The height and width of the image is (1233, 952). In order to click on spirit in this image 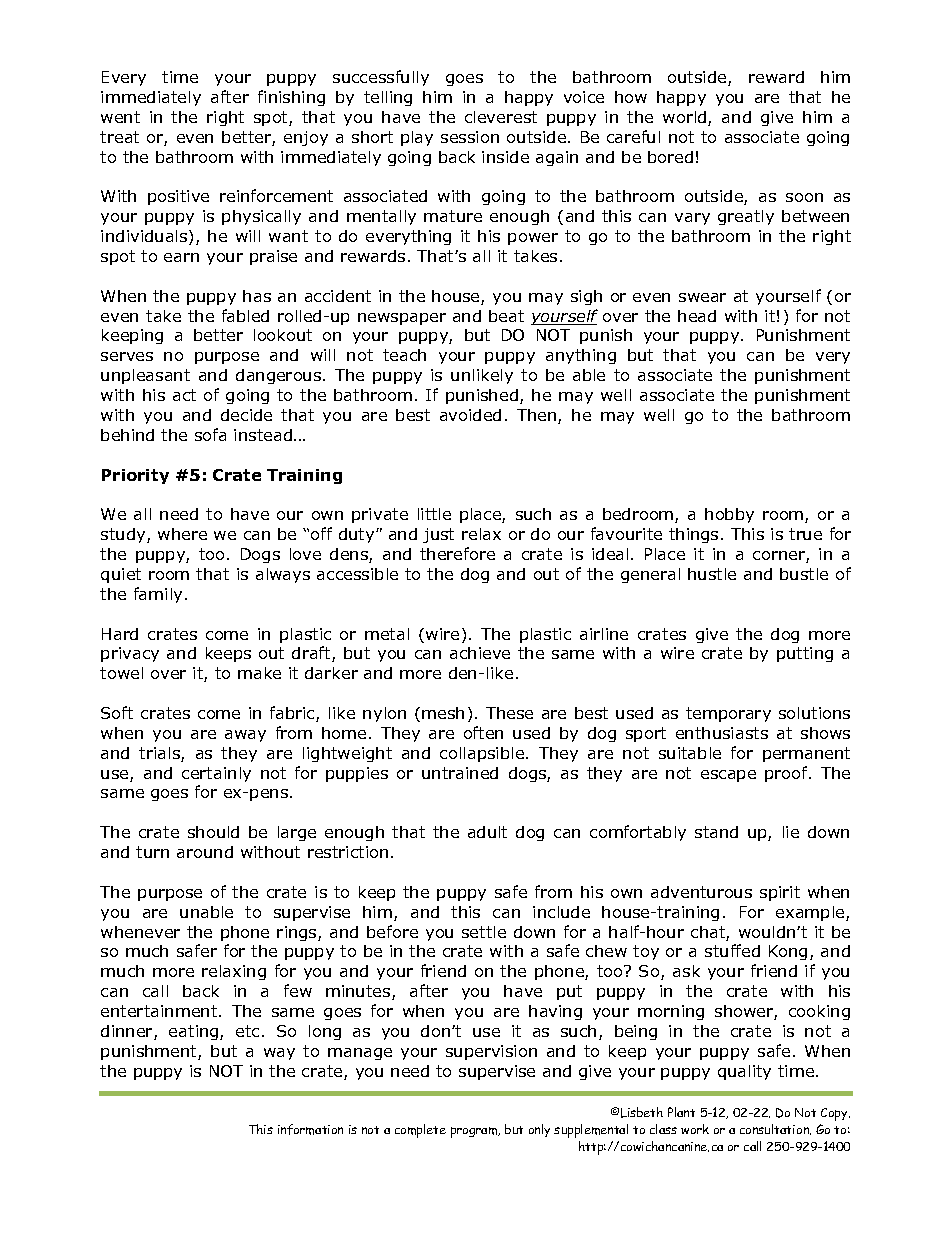, I will do `click(780, 893)`.
